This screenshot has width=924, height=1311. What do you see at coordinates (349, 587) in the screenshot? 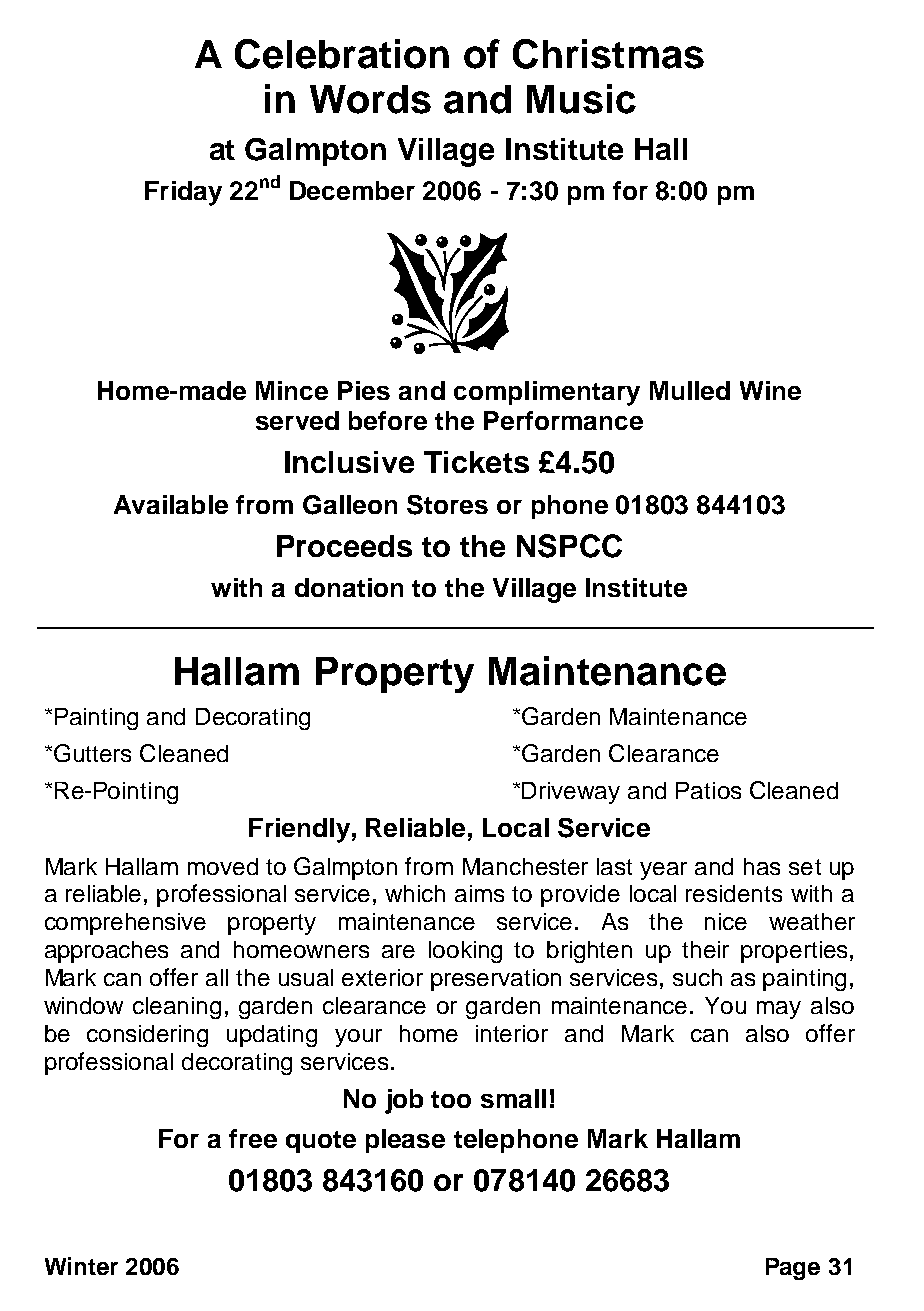
I see `donation` at bounding box center [349, 587].
